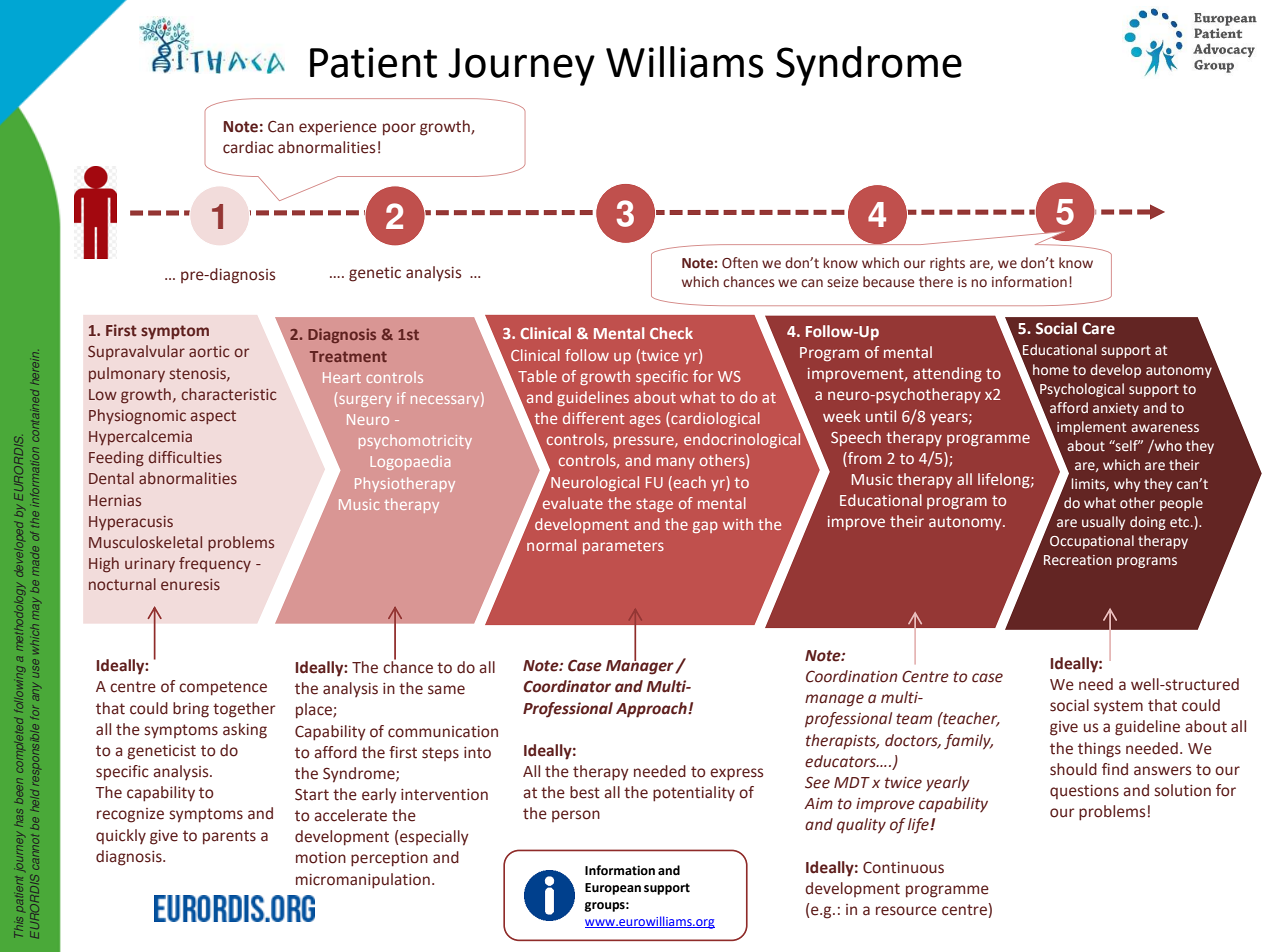  What do you see at coordinates (613, 889) in the screenshot?
I see `European` at bounding box center [613, 889].
